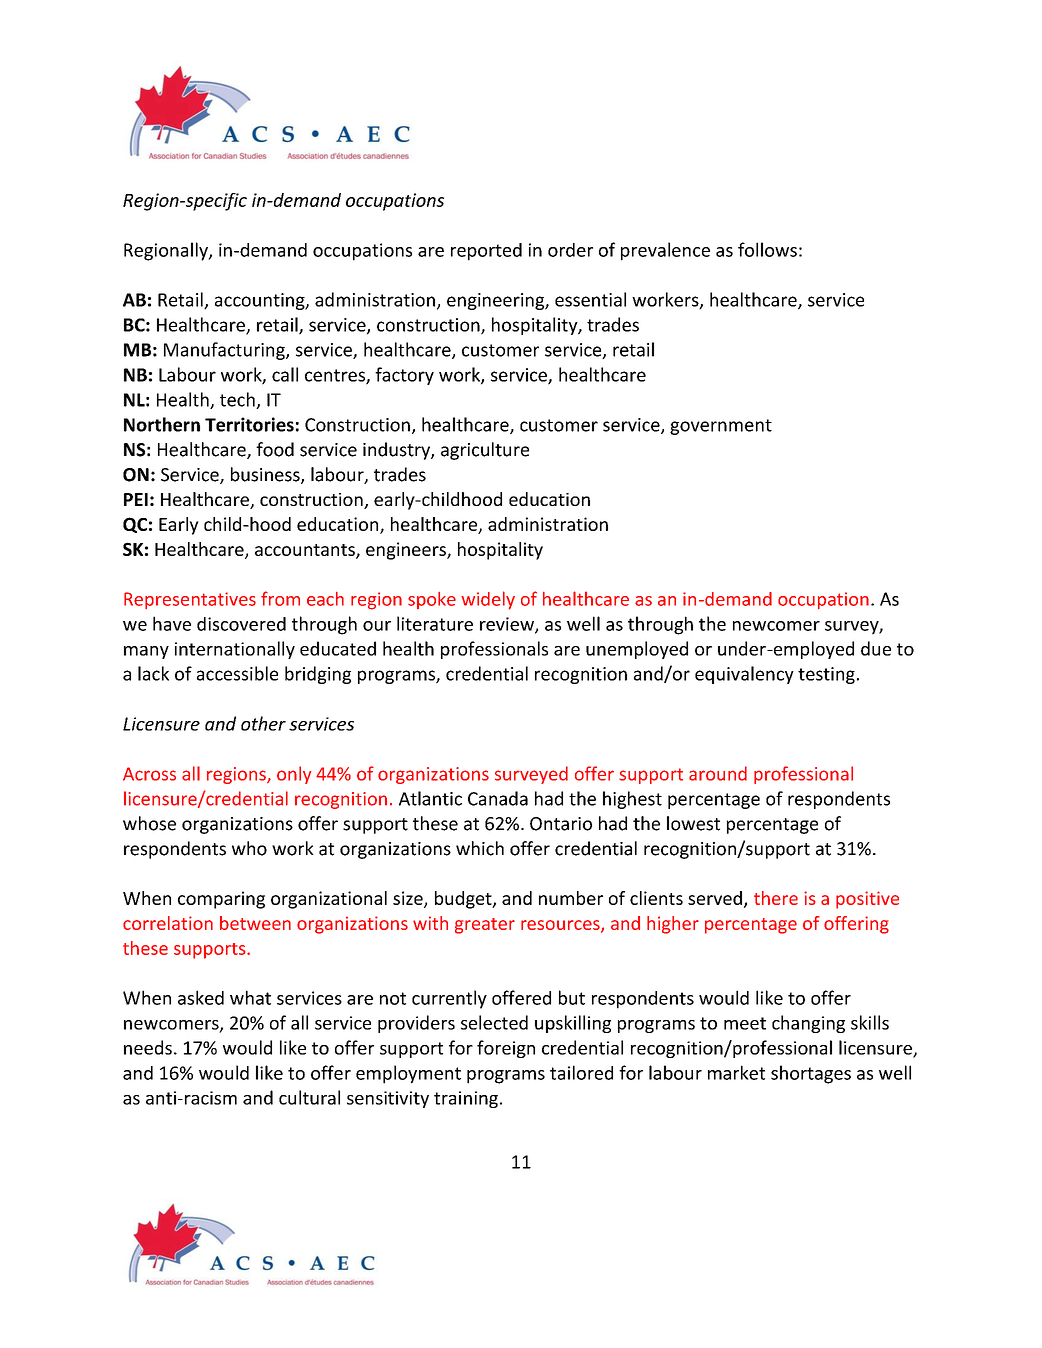 The image size is (1042, 1348). What do you see at coordinates (486, 252) in the document?
I see `reported` at bounding box center [486, 252].
